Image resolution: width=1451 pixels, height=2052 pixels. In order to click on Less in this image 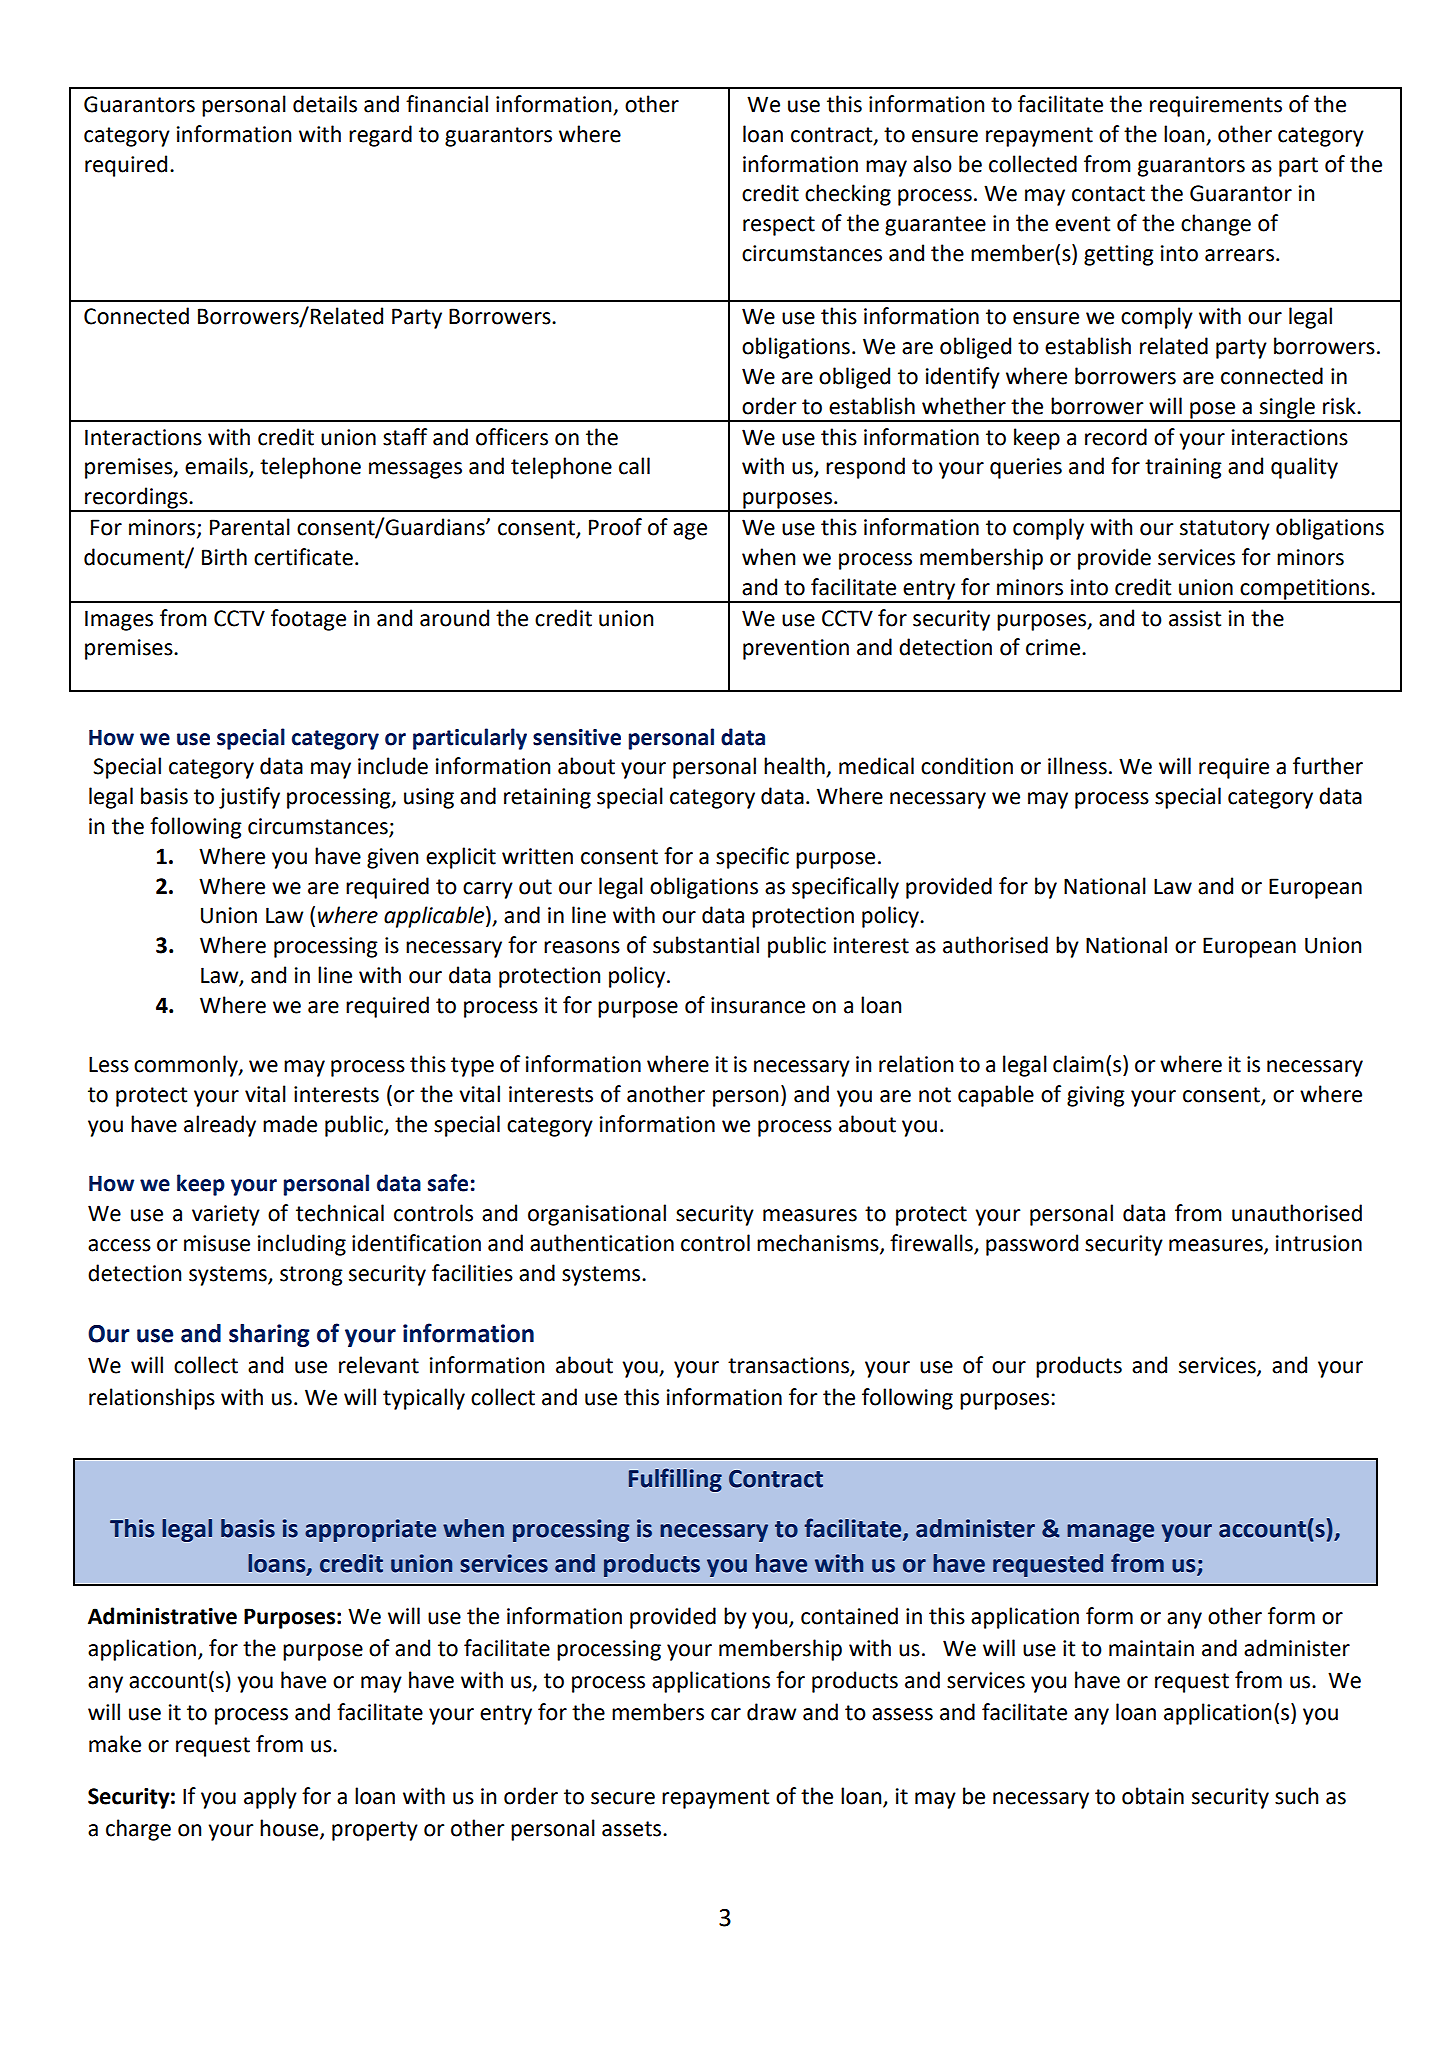, I will do `click(109, 1064)`.
